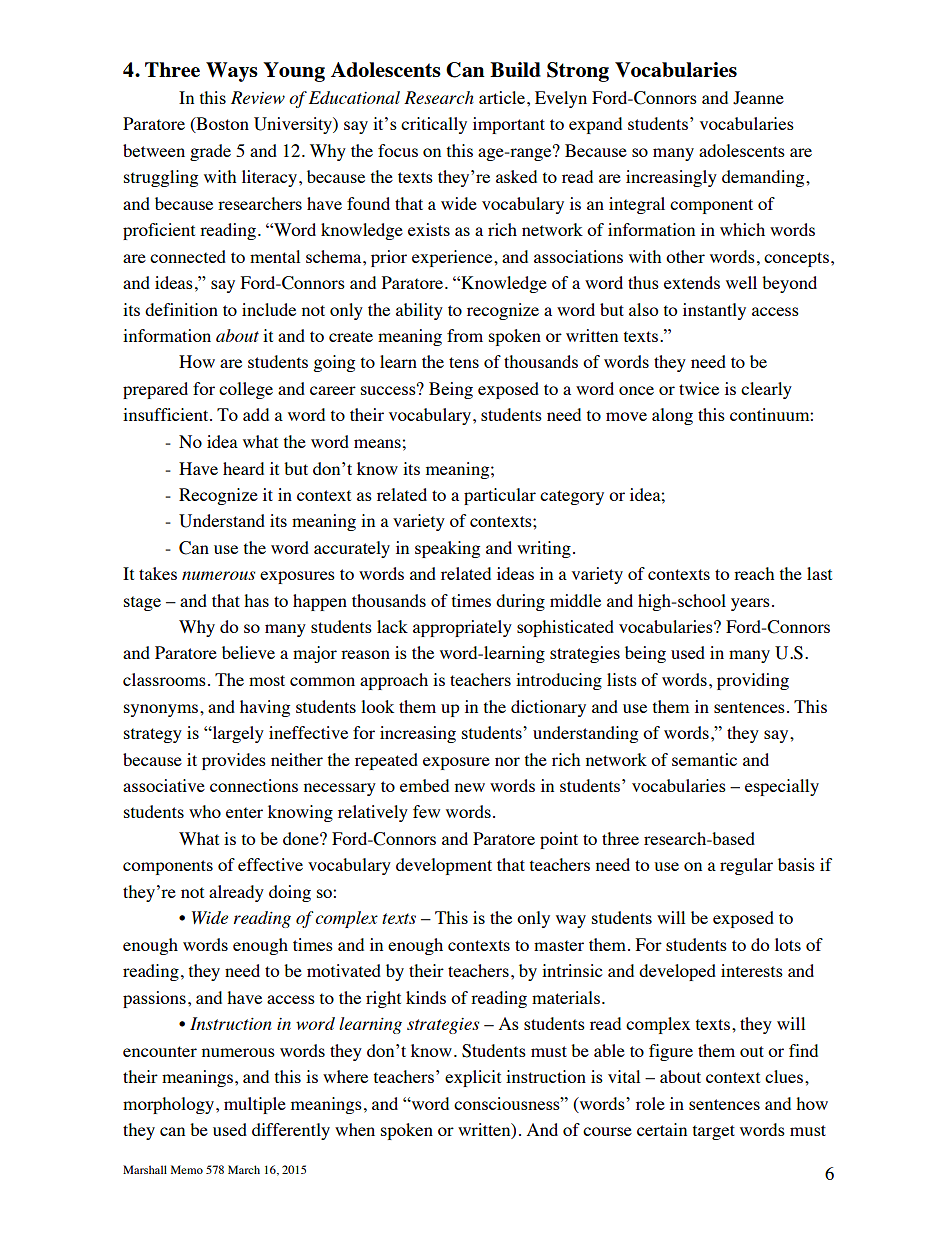  What do you see at coordinates (782, 787) in the screenshot?
I see `especially` at bounding box center [782, 787].
